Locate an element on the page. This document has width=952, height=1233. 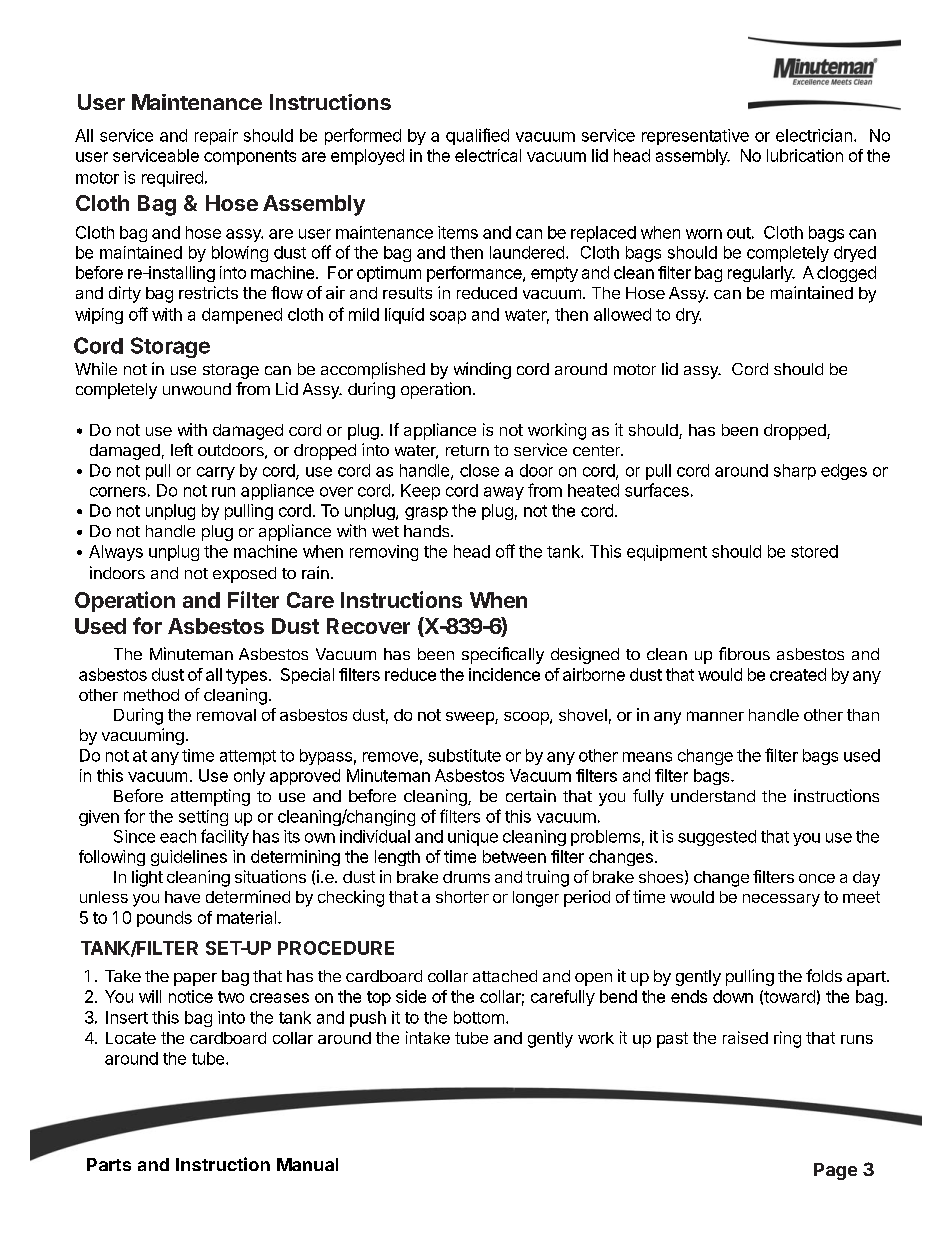
fibrous is located at coordinates (744, 653).
